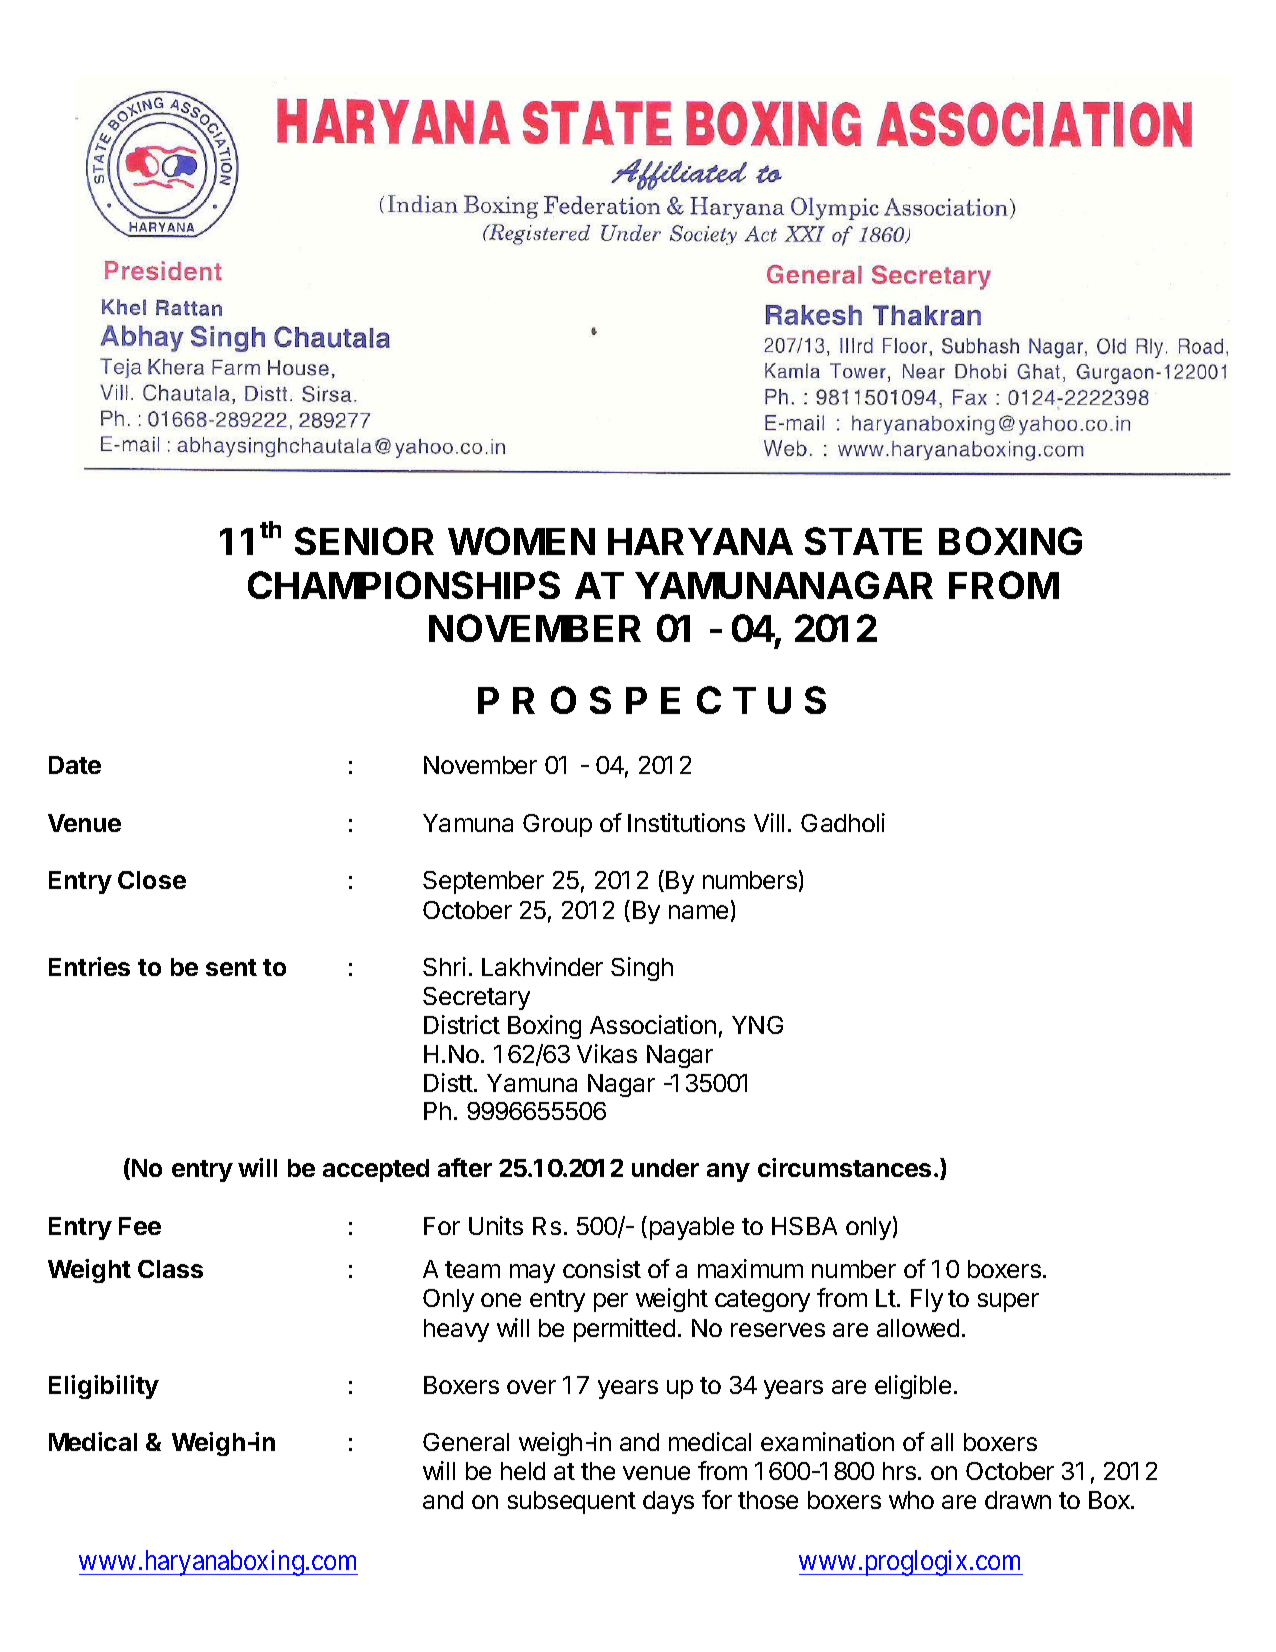 The height and width of the screenshot is (1652, 1276). Describe the element at coordinates (364, 541) in the screenshot. I see `SENIOR` at that location.
